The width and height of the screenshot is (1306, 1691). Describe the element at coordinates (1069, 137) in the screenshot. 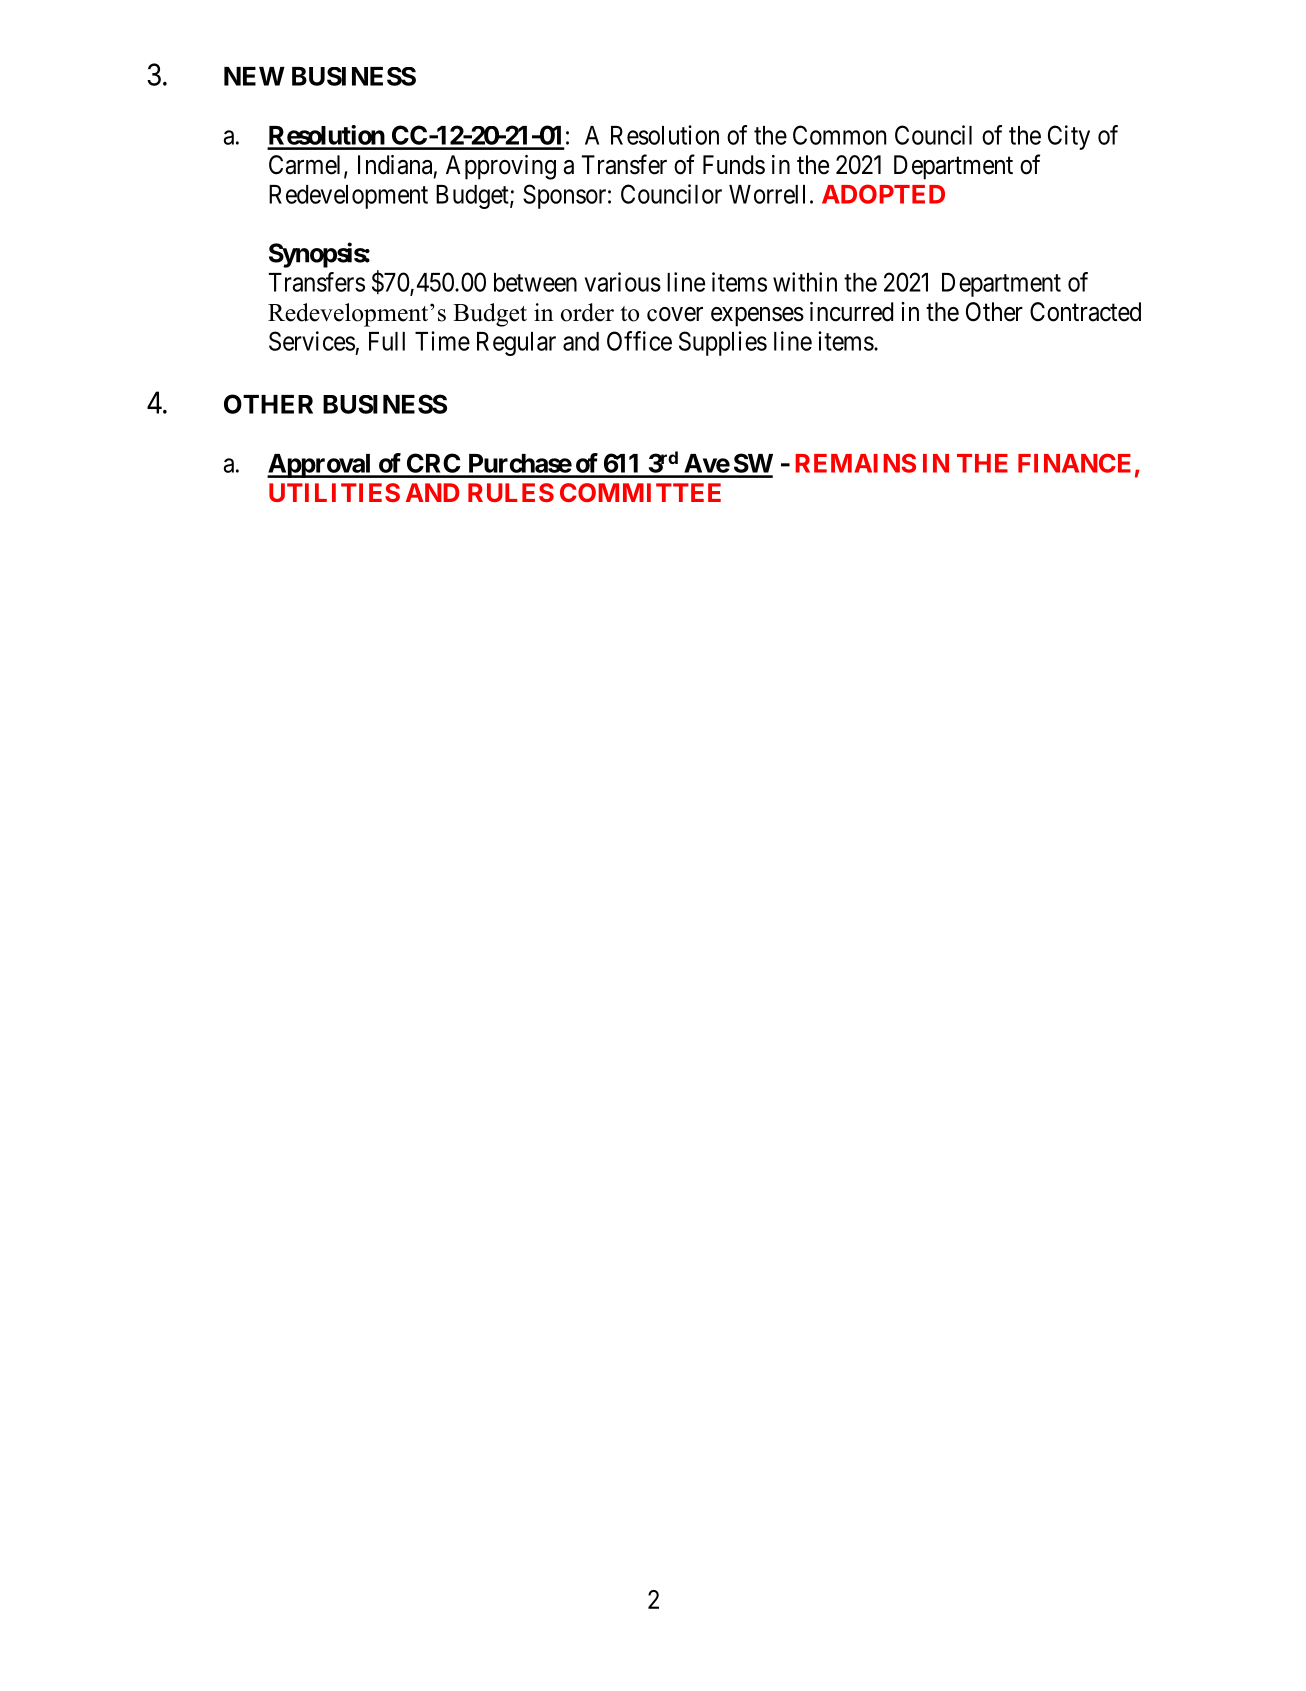

I see `City` at that location.
